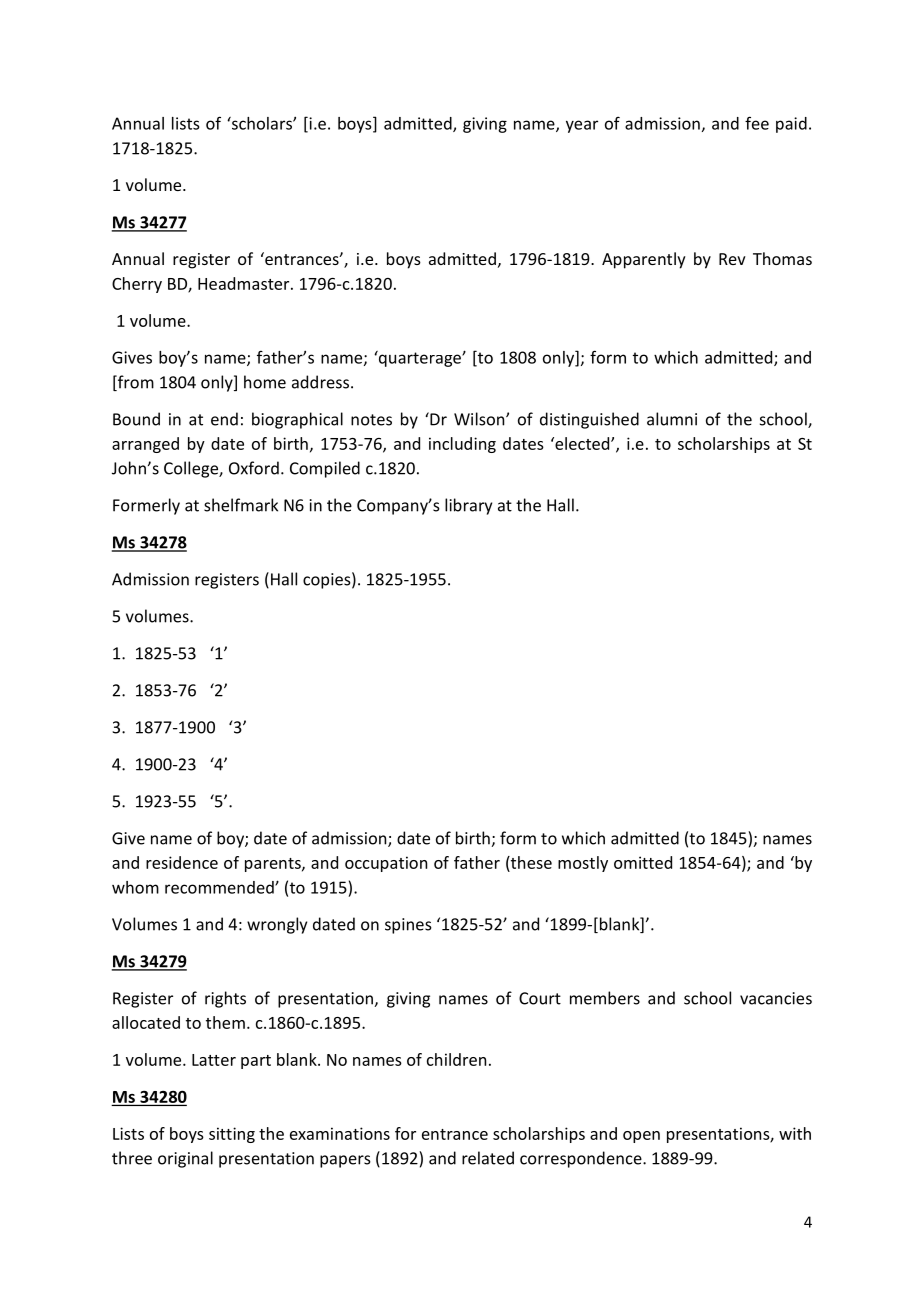 This screenshot has width=924, height=1308. I want to click on year, so click(582, 126).
